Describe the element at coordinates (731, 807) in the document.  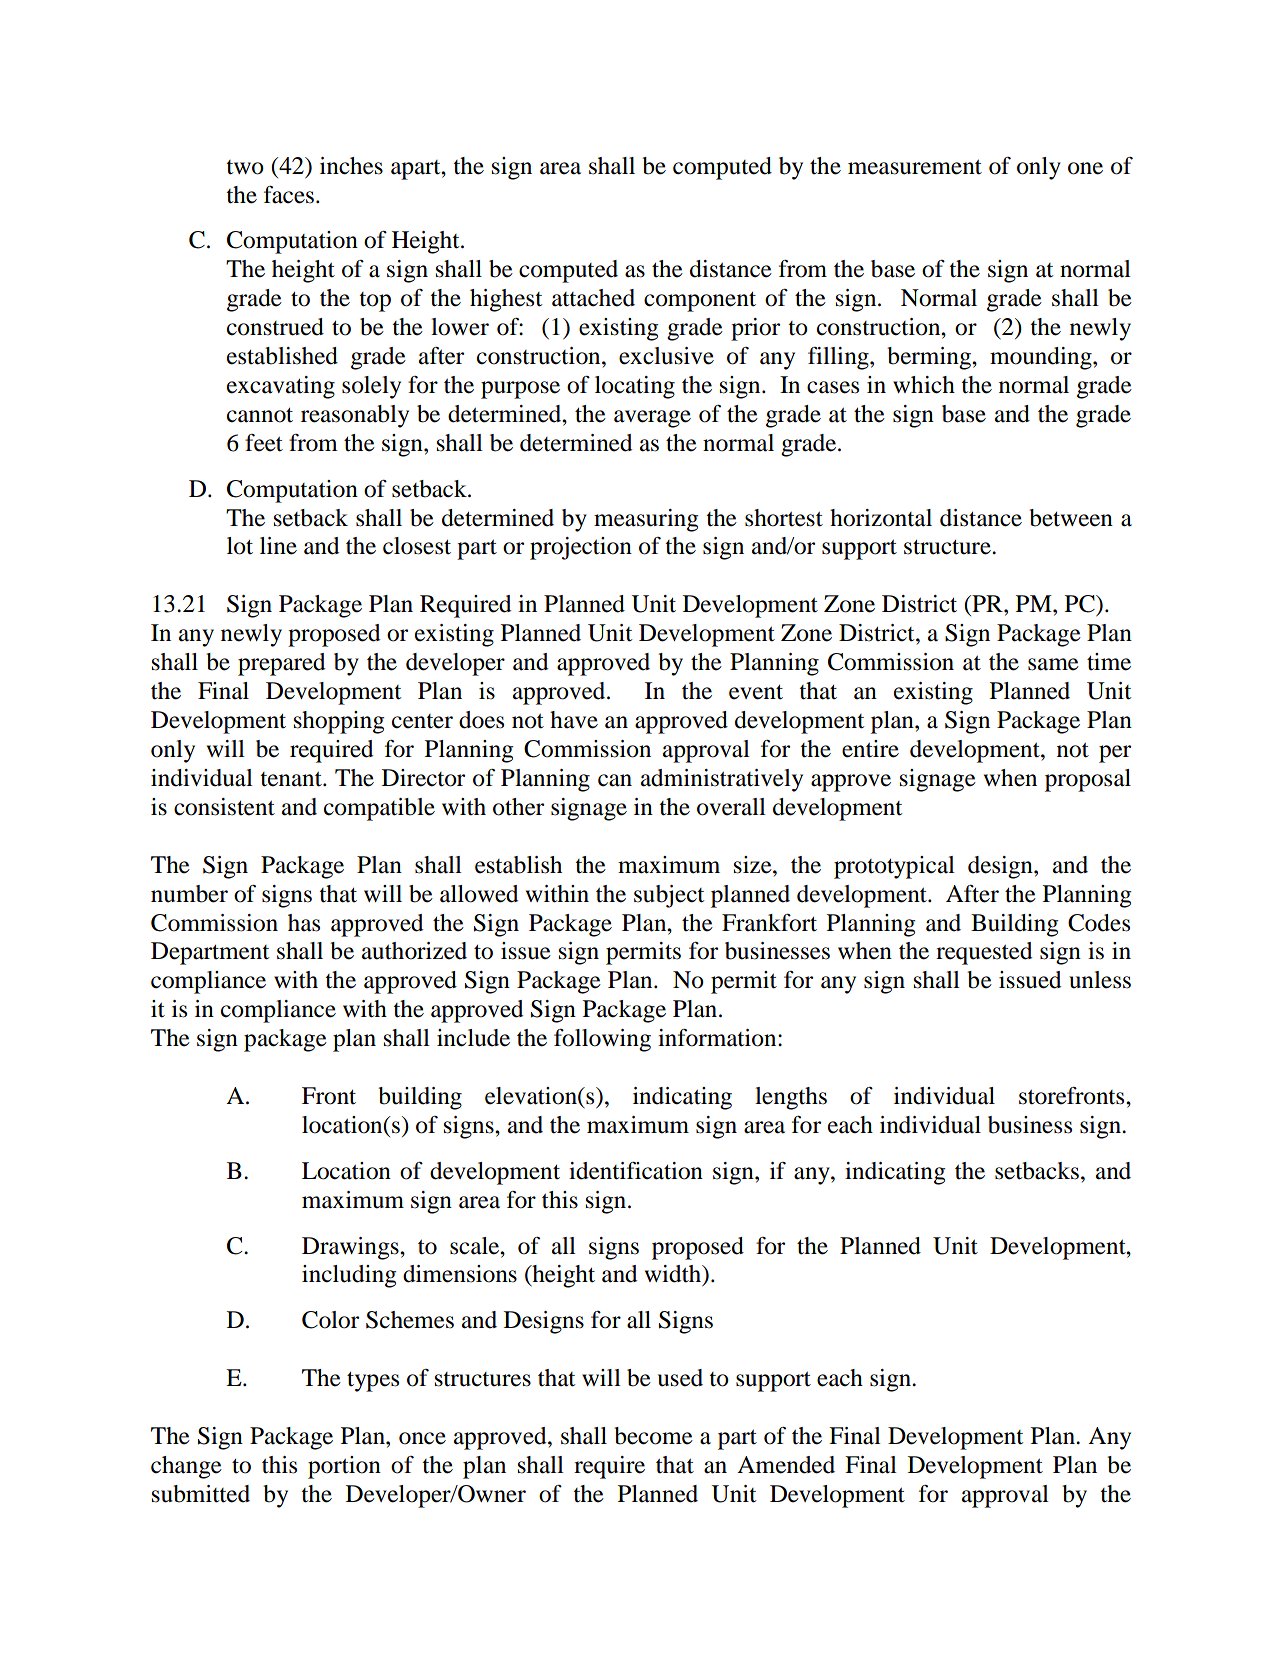
I see `overall` at that location.
